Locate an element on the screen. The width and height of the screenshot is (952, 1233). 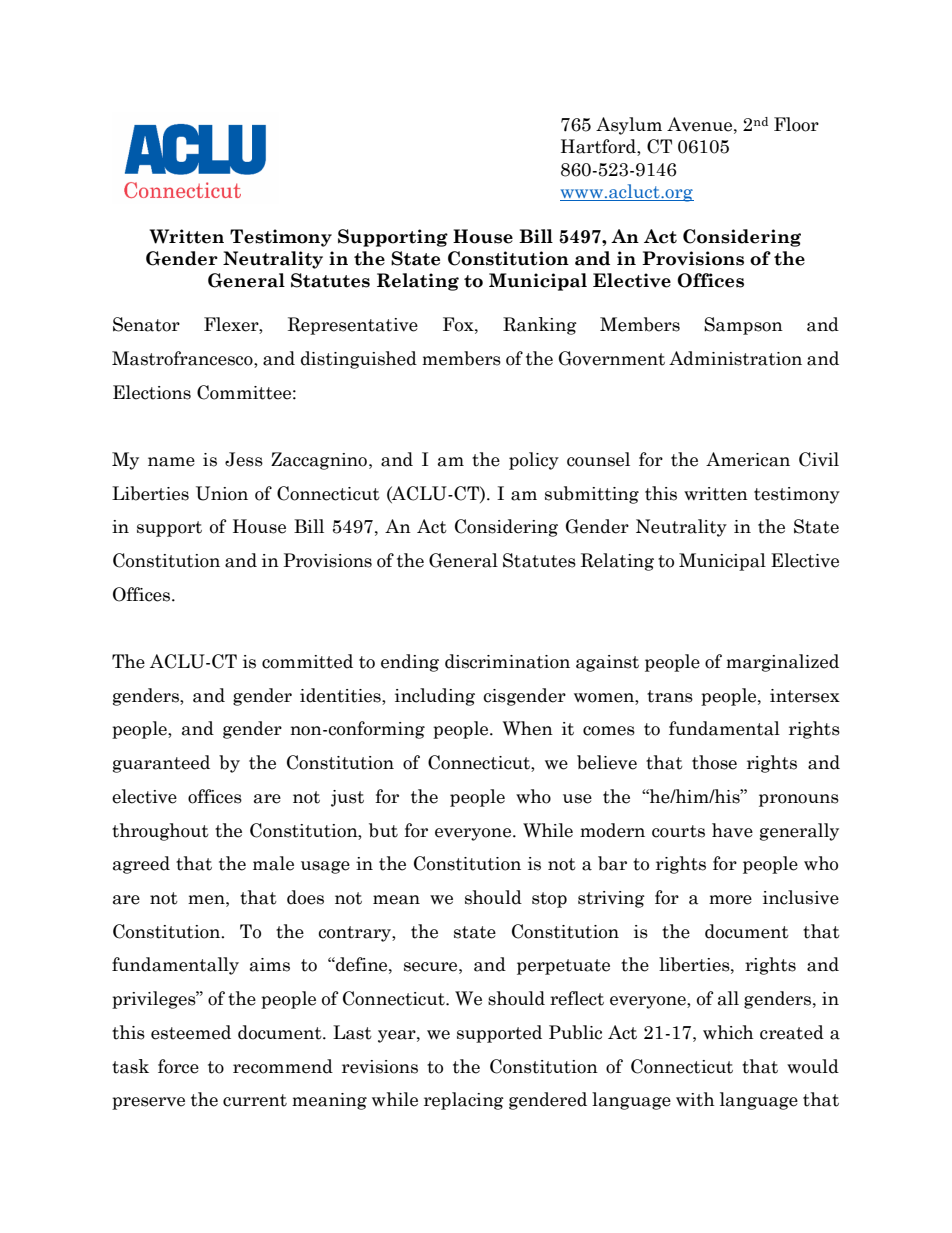
When is located at coordinates (528, 728).
